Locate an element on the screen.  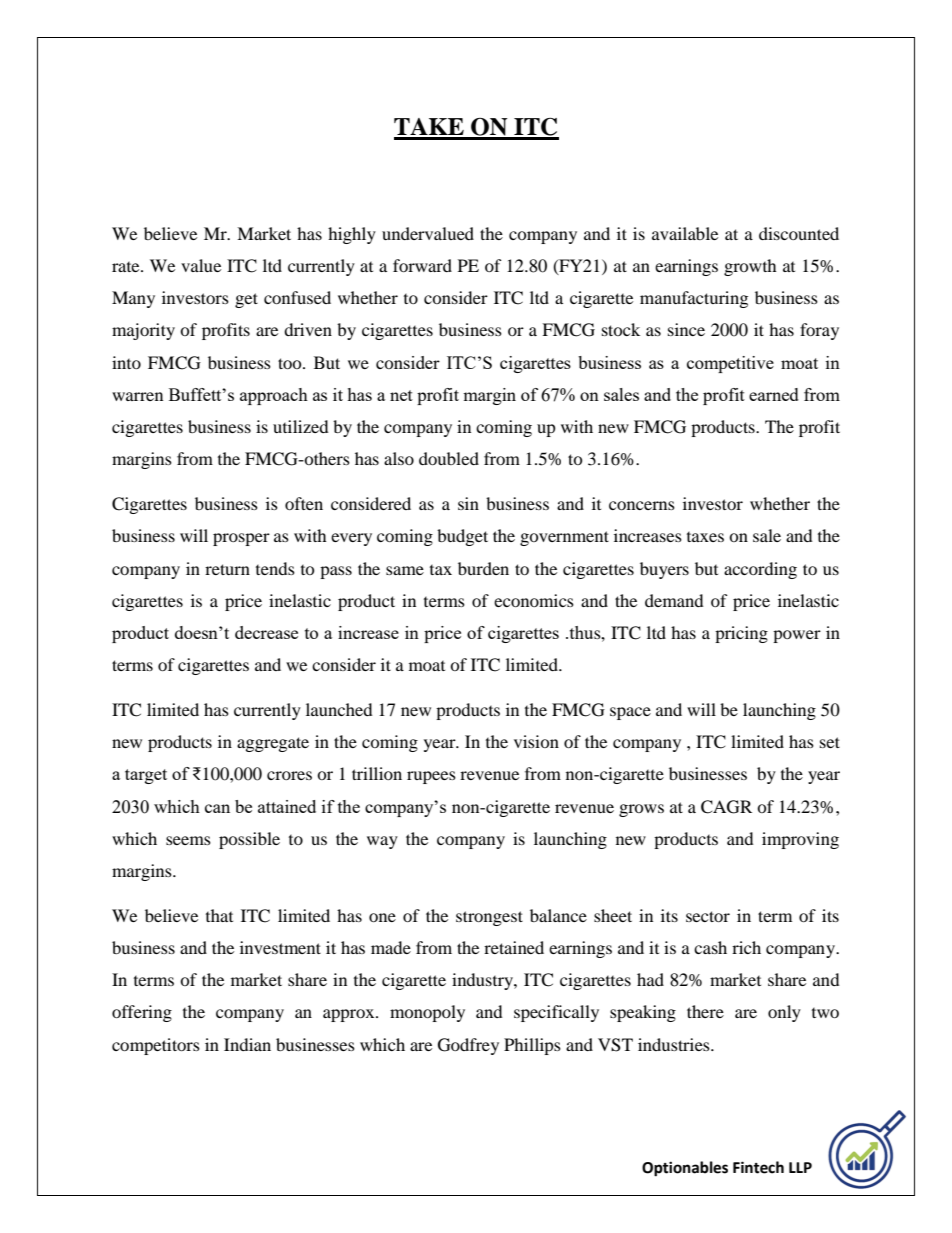
seems is located at coordinates (188, 840).
